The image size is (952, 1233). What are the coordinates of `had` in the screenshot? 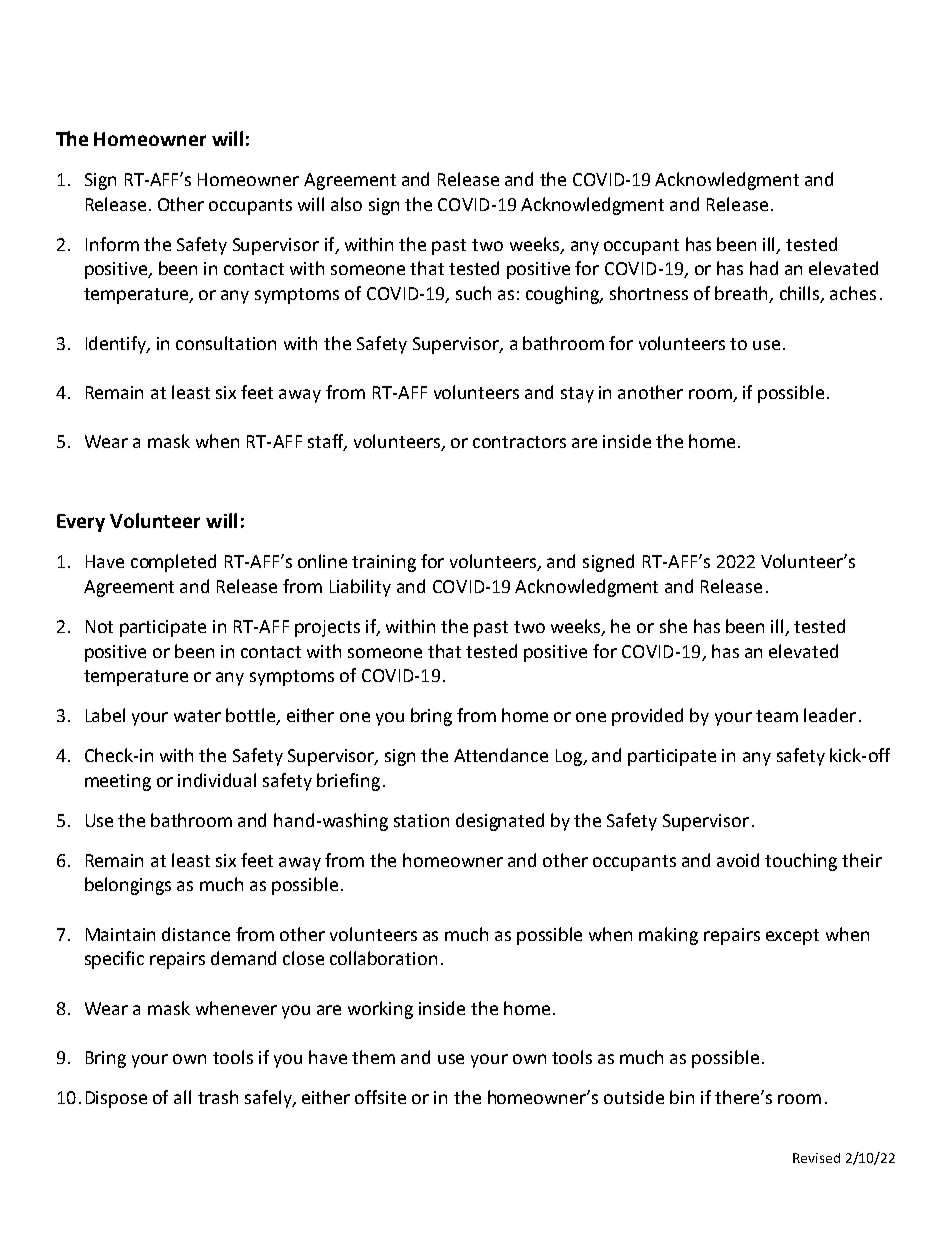 It's located at (764, 268).
